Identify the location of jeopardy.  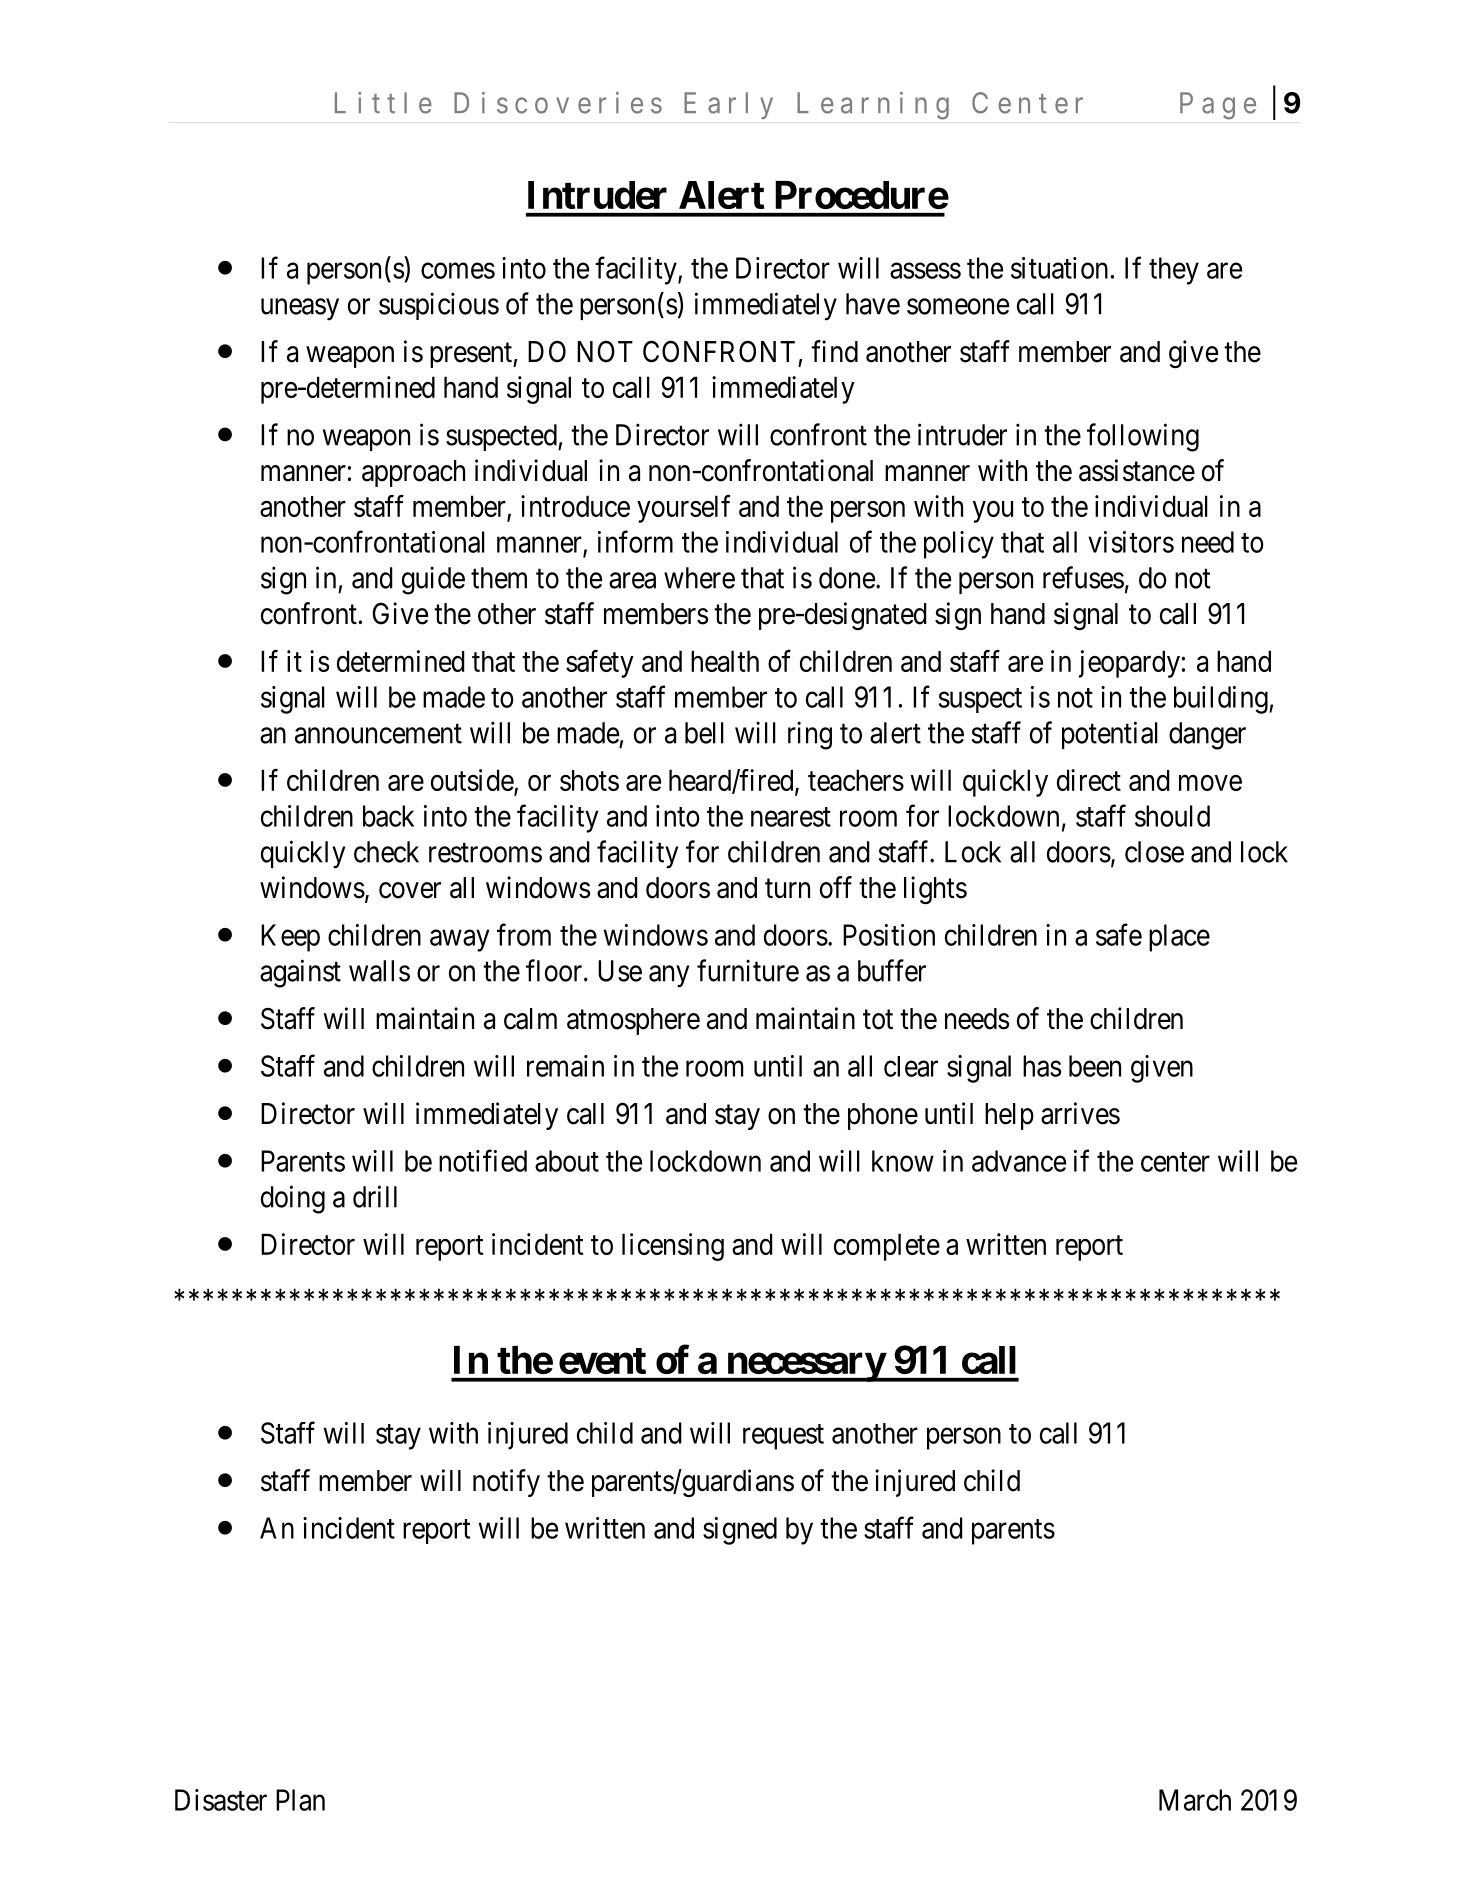
(1129, 664).
